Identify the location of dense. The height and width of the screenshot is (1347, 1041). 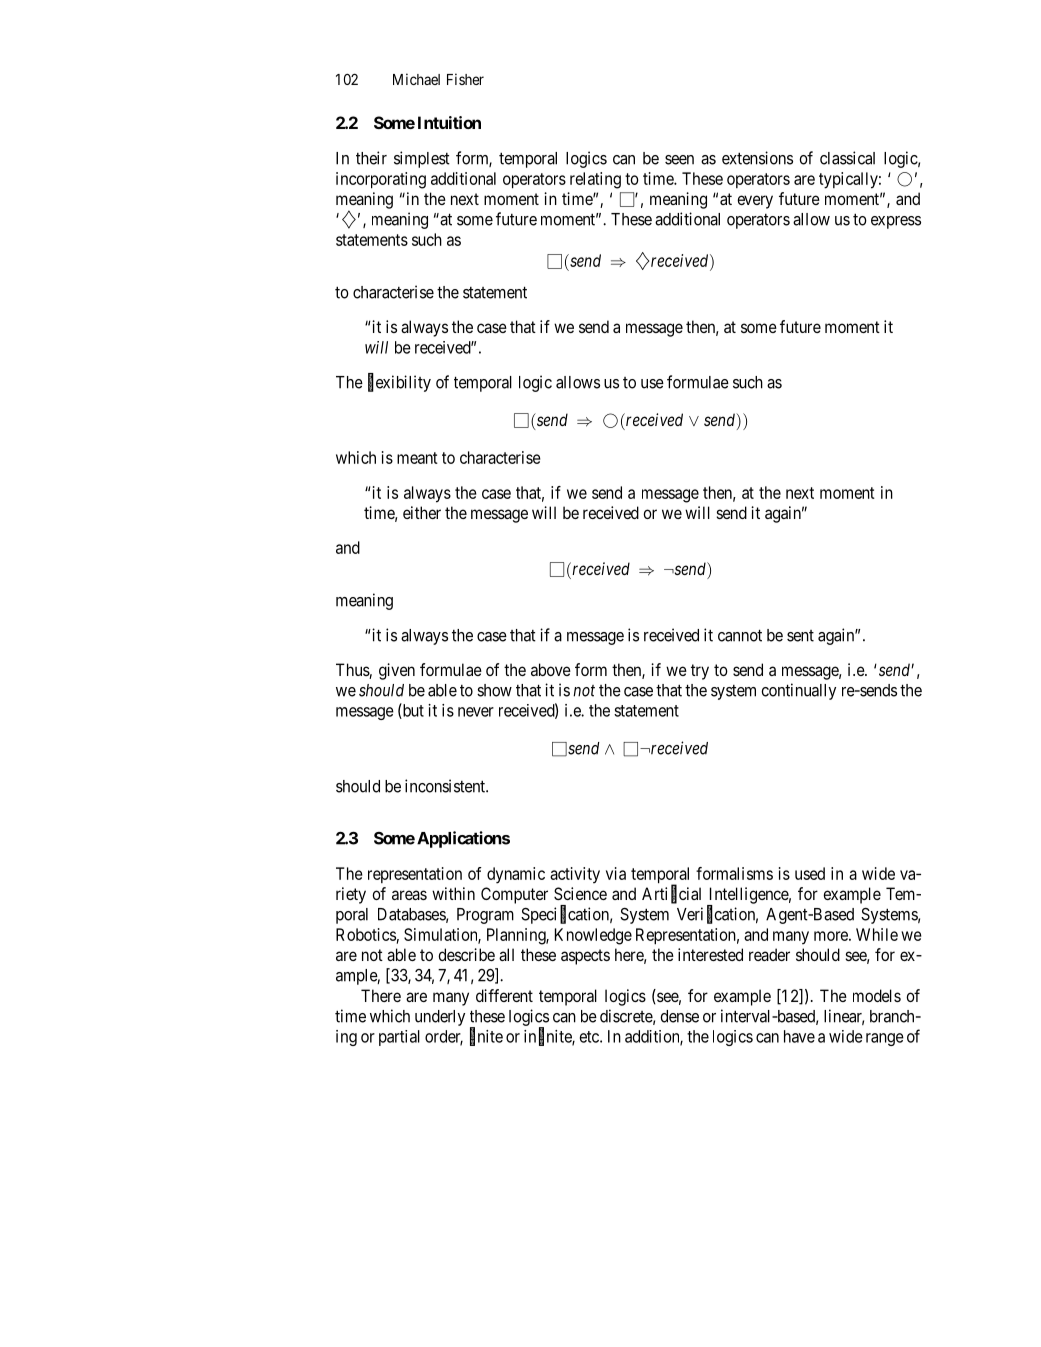
(679, 1016).
